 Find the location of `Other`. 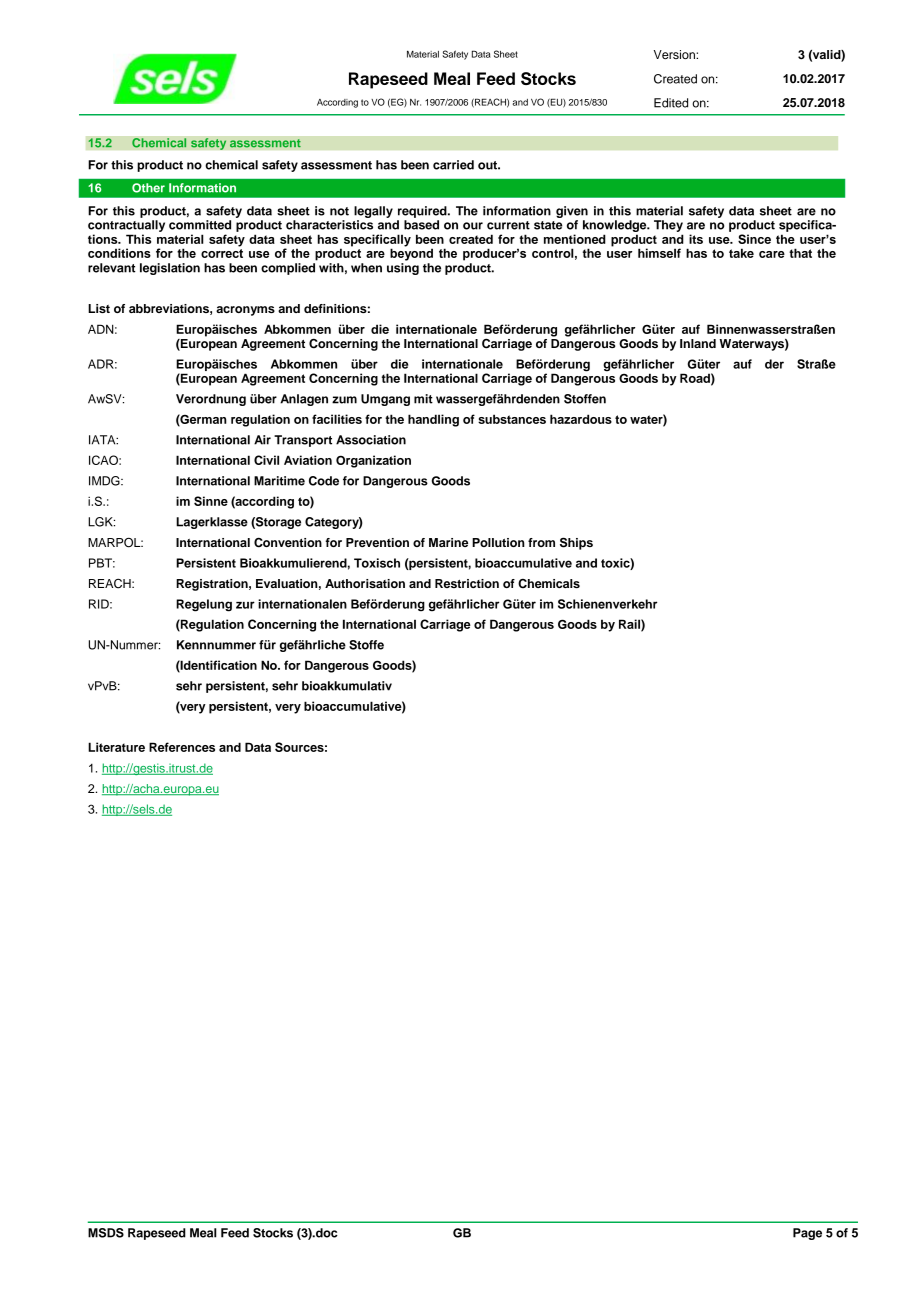

Other is located at coordinates (148, 188).
